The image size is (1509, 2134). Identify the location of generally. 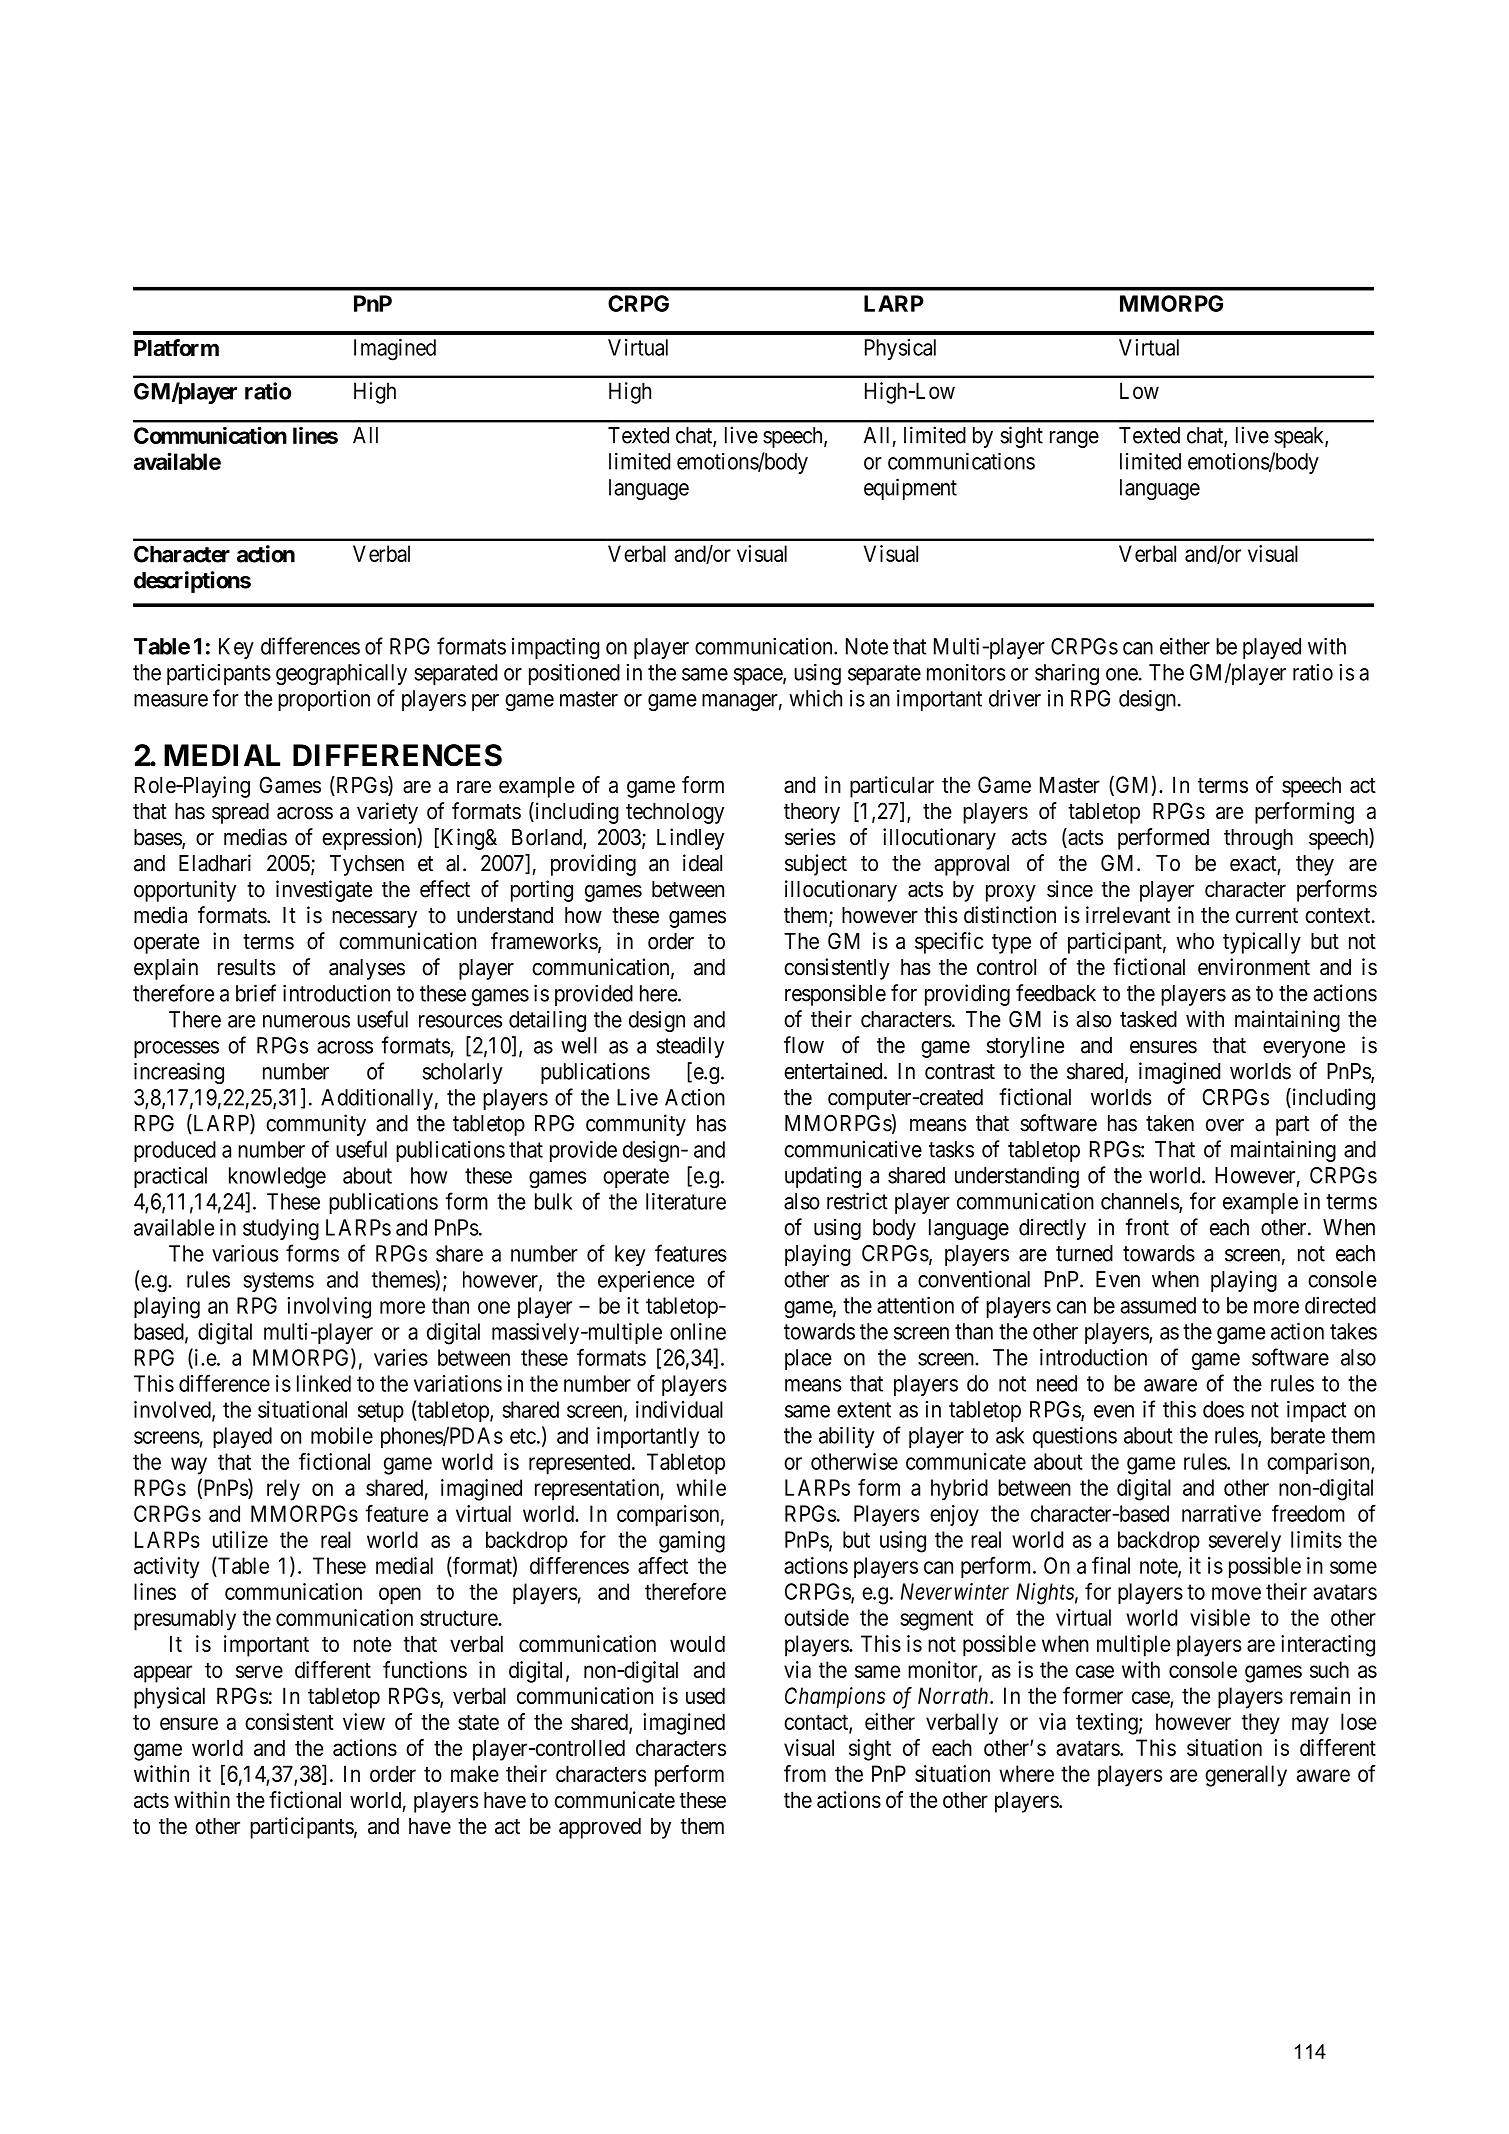
(1246, 1776).
